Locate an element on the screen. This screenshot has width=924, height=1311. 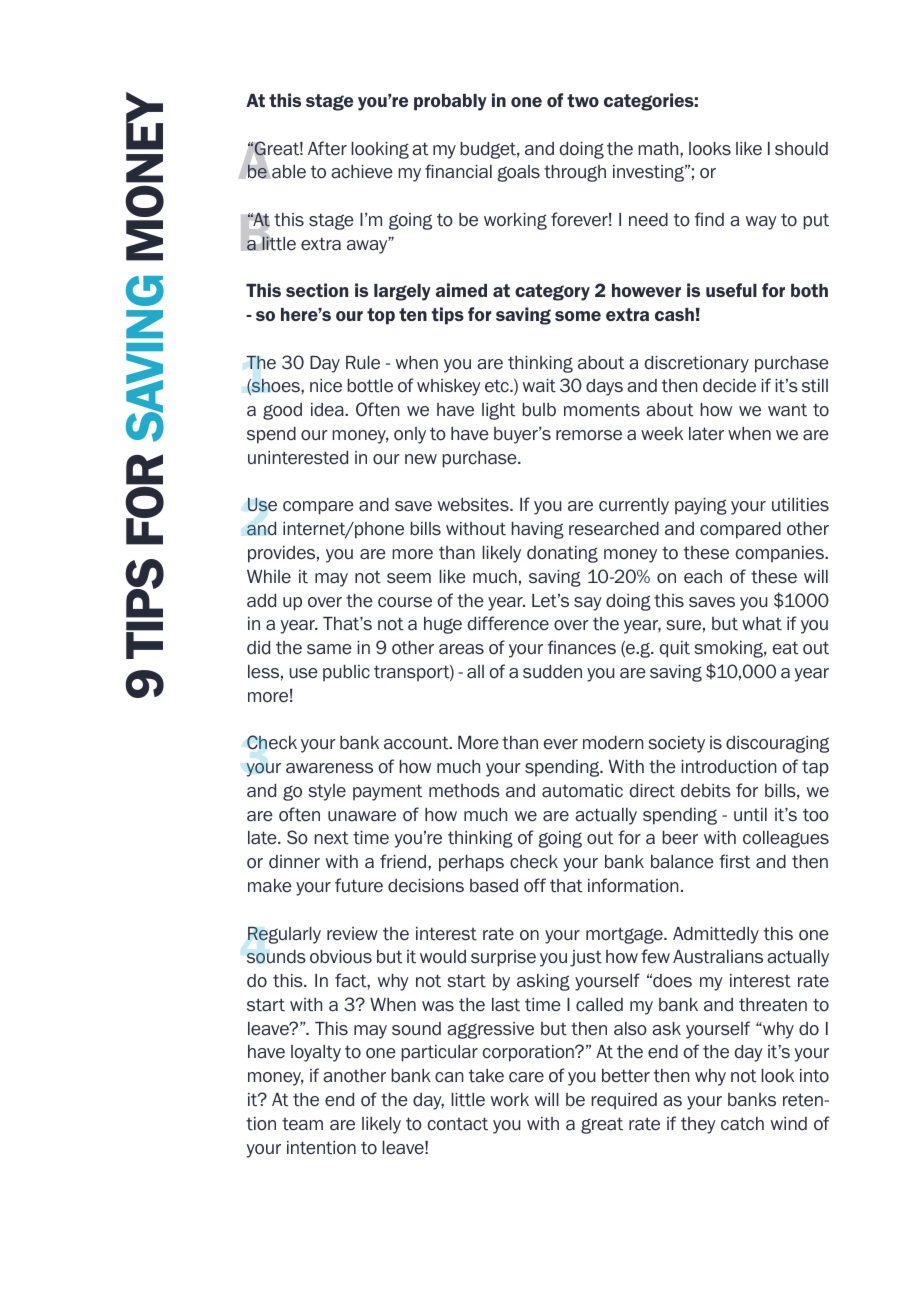
loyalty is located at coordinates (316, 1053).
